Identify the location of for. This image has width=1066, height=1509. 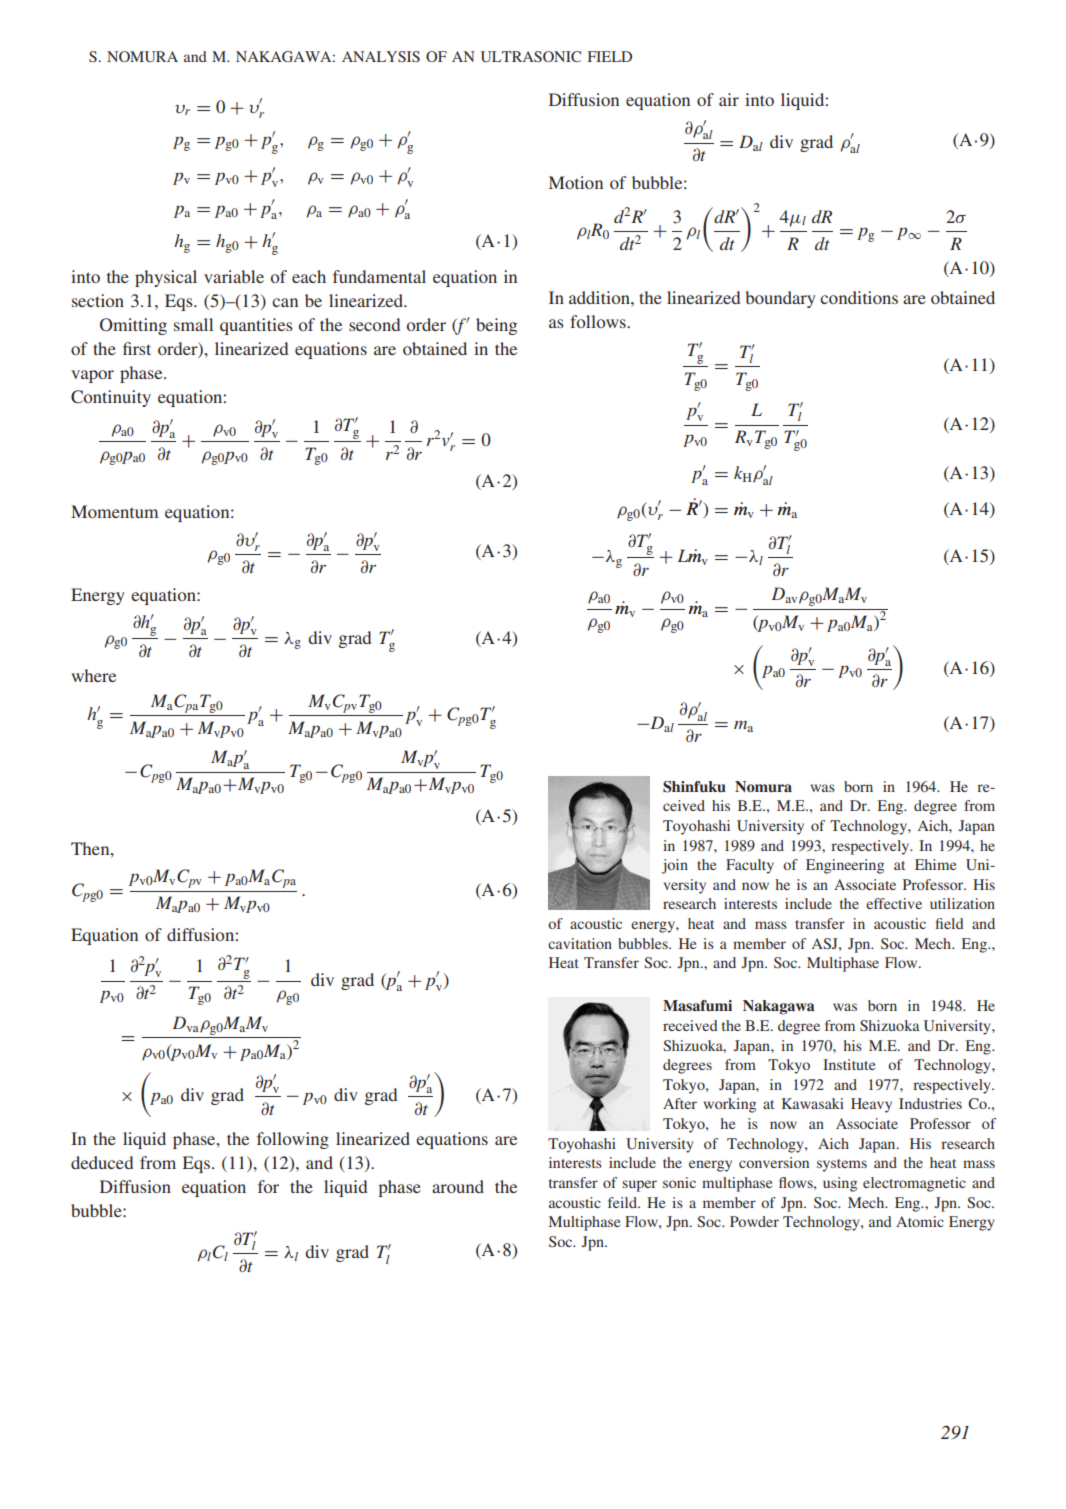
(268, 1186).
